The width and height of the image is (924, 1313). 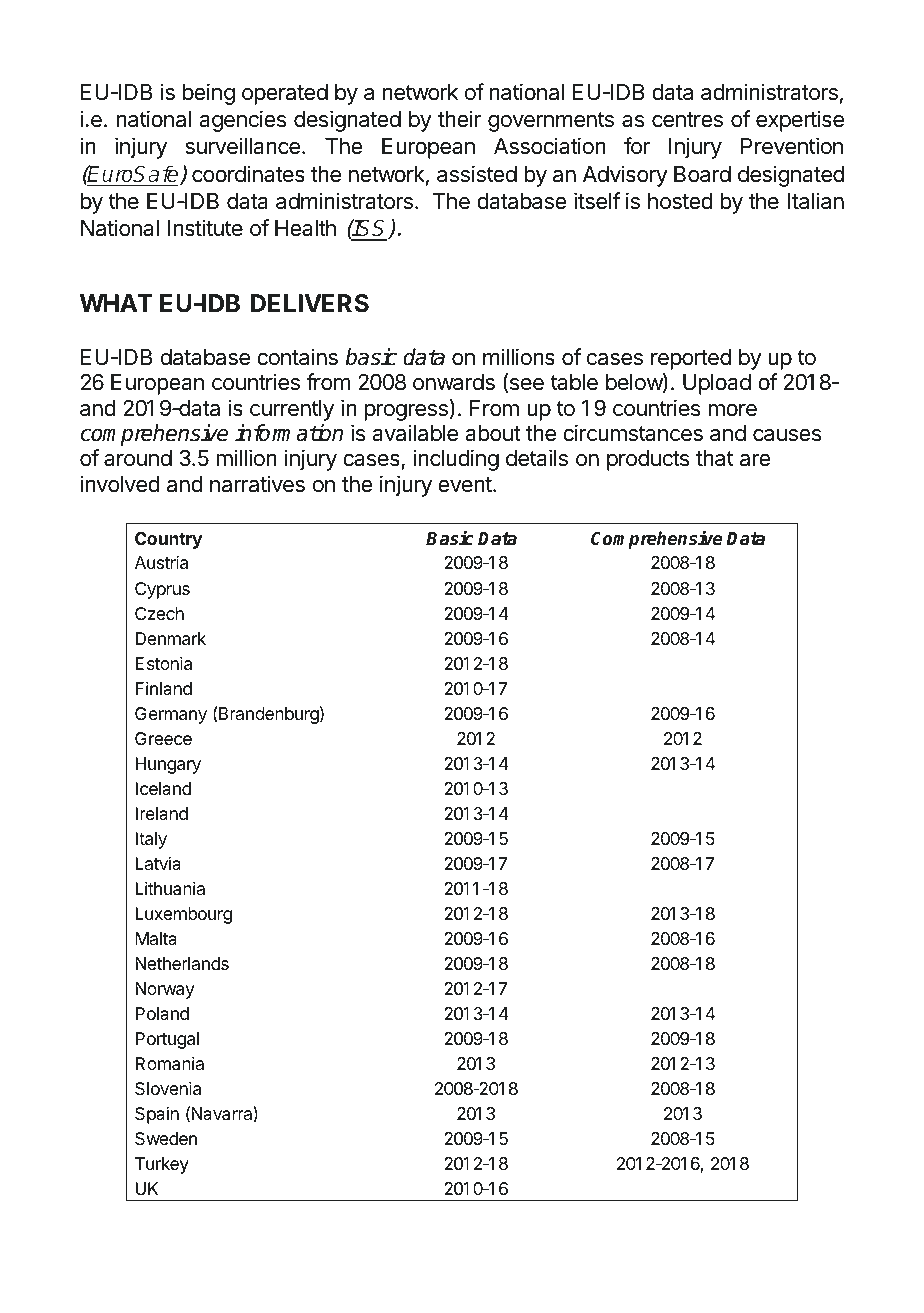 I want to click on including, so click(x=456, y=460).
